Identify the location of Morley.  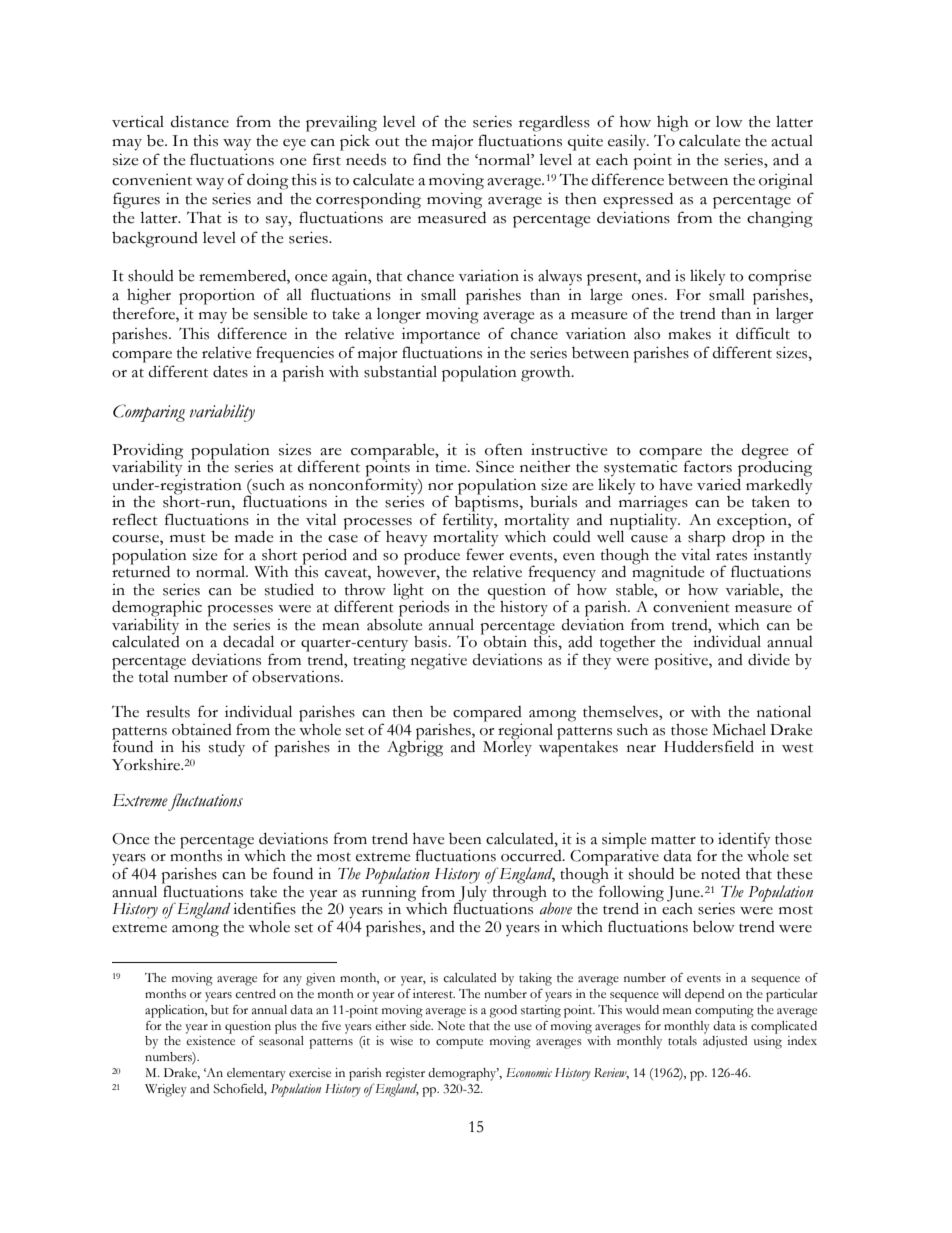
(507, 748).
